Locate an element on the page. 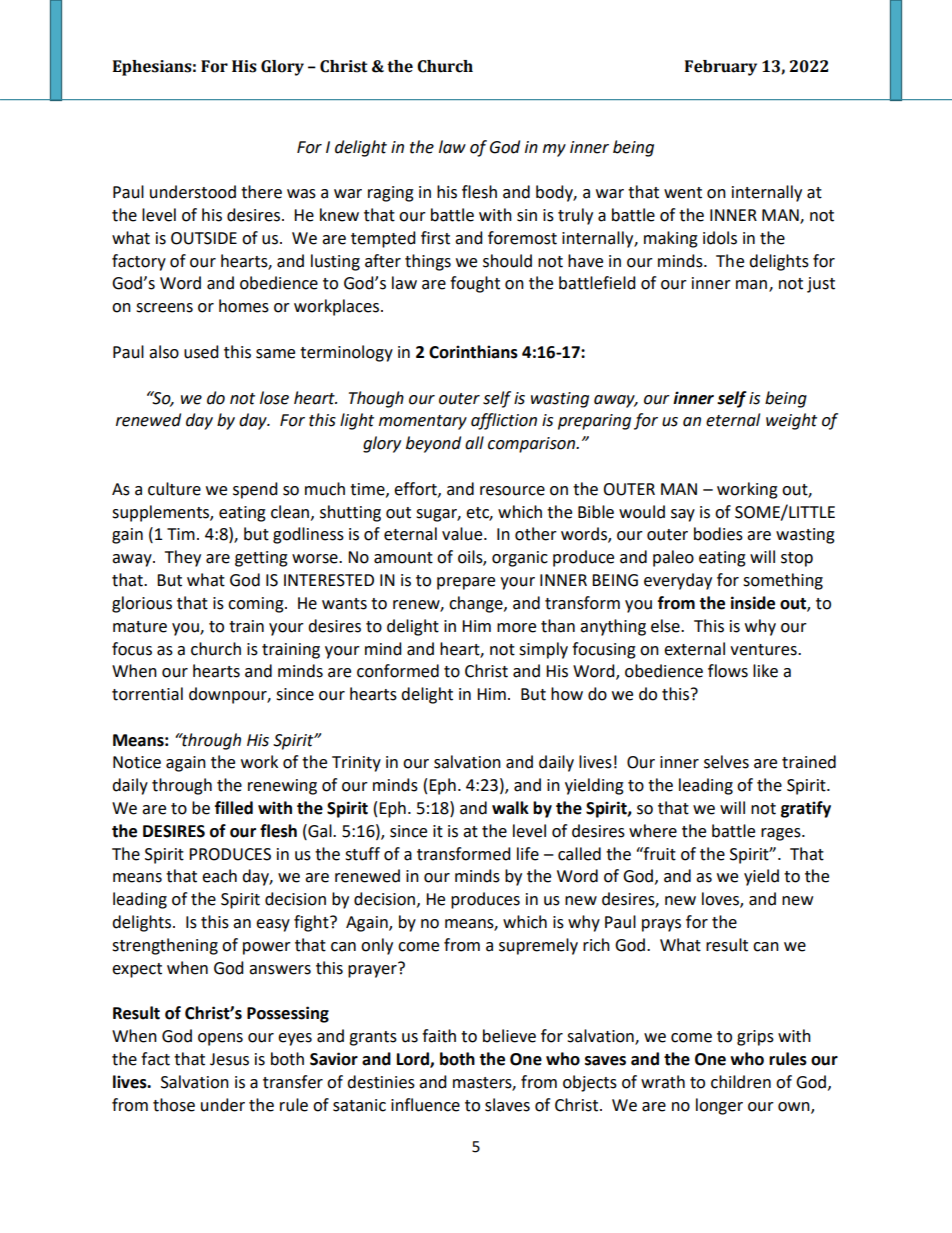  Corinthians is located at coordinates (473, 352).
